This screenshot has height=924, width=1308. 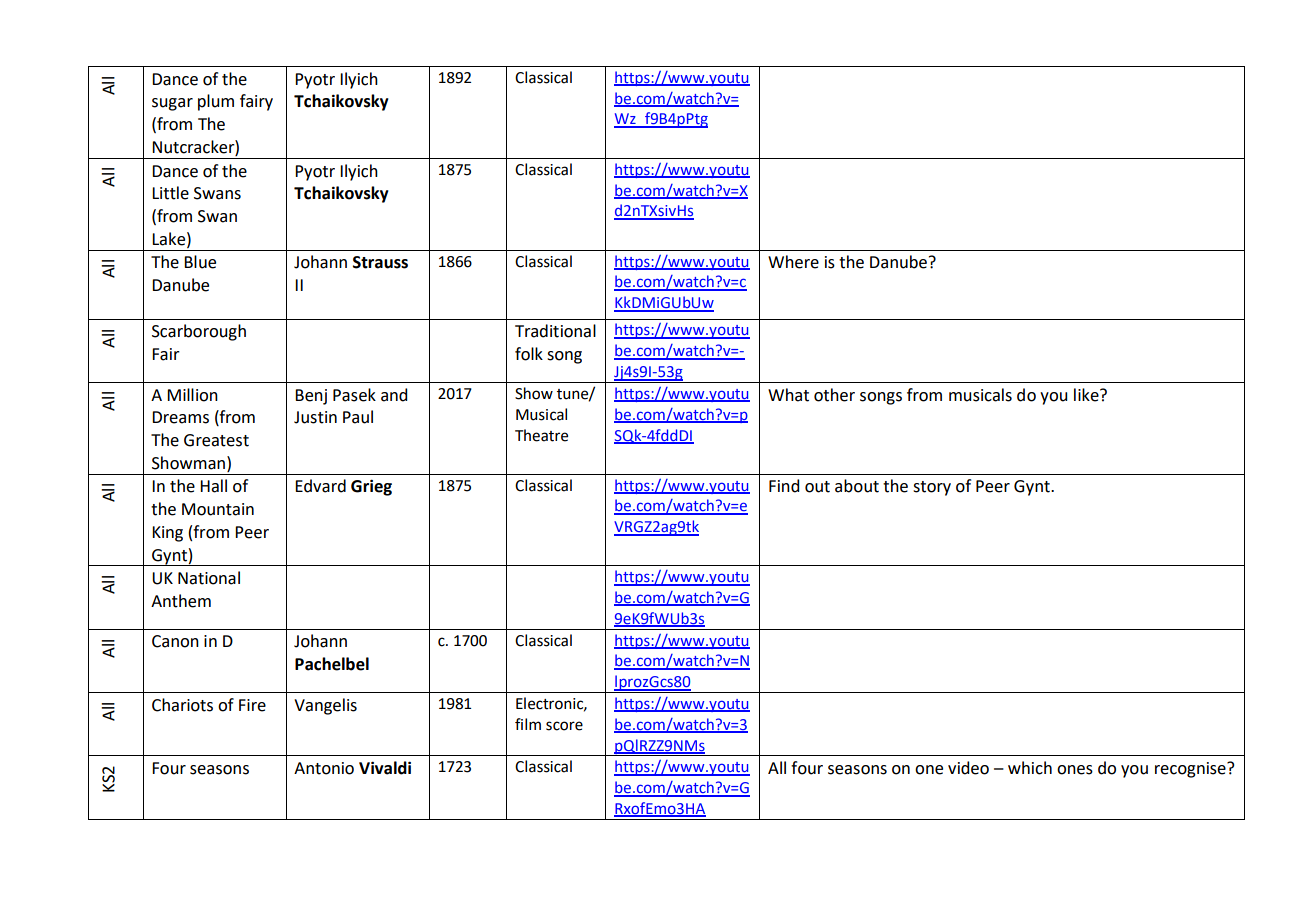 I want to click on score, so click(x=564, y=726).
